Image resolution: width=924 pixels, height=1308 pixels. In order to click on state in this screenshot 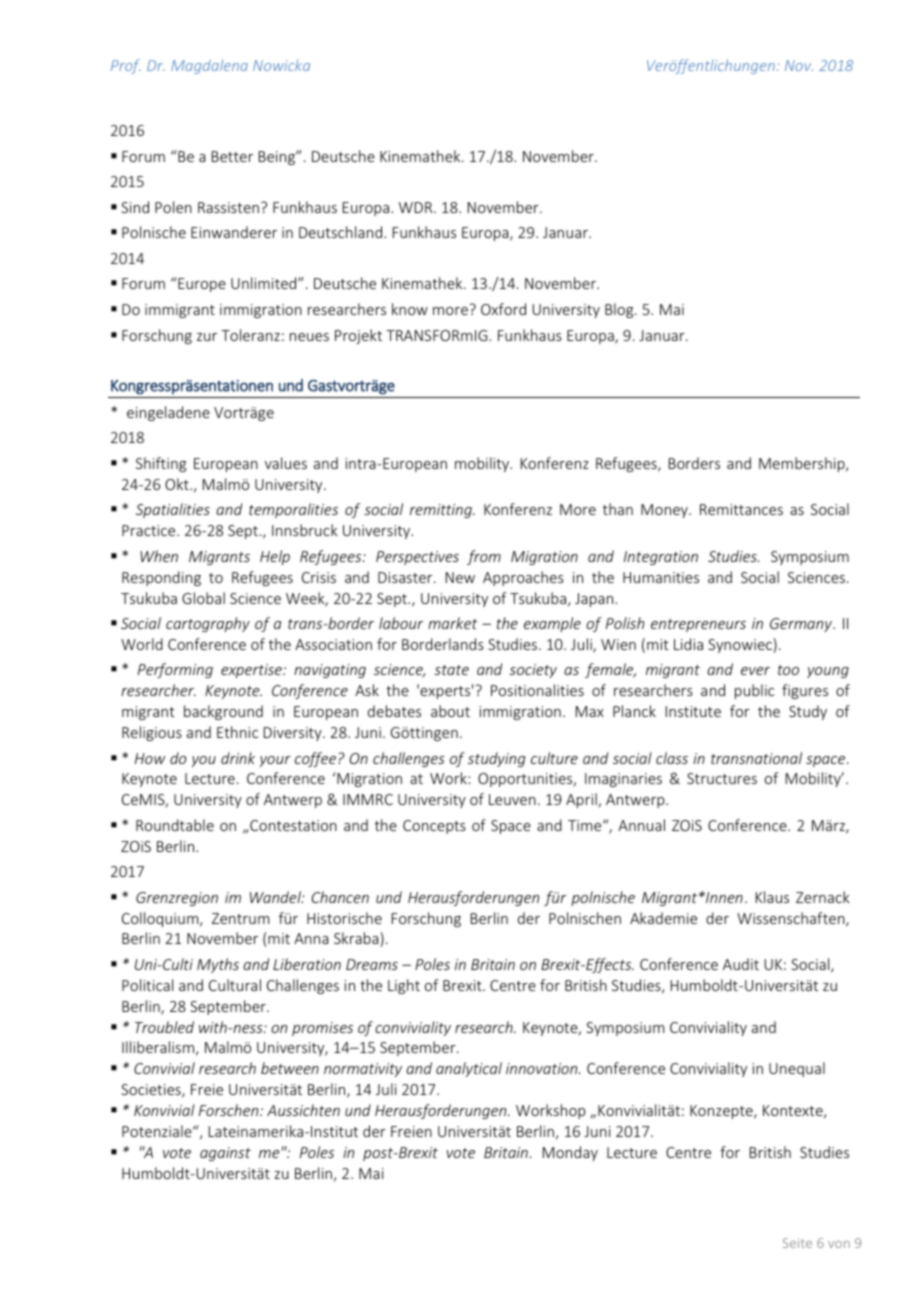, I will do `click(451, 670)`.
